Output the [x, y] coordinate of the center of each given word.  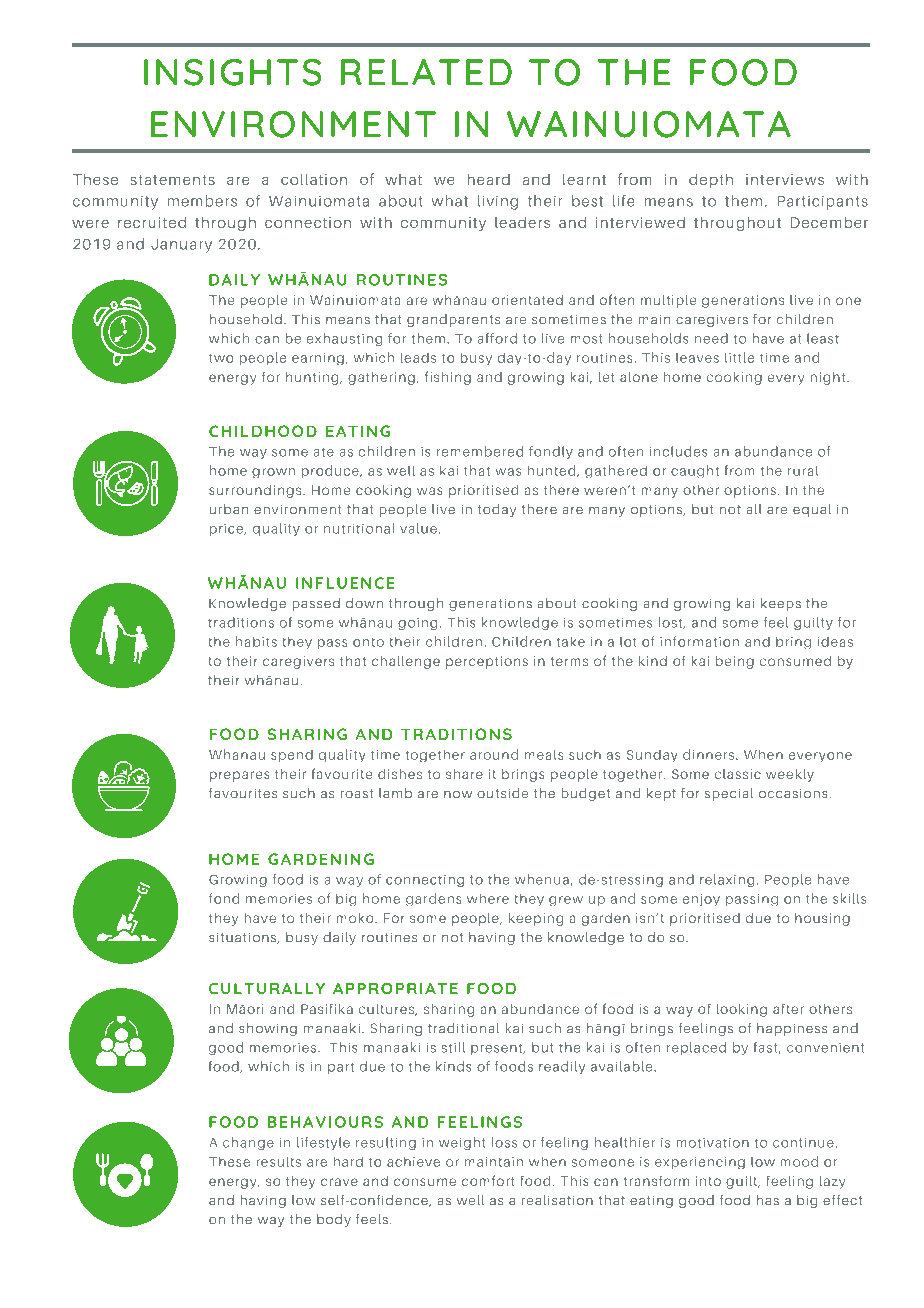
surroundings [256, 491]
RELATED [426, 72]
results [279, 1162]
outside [502, 793]
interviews [785, 179]
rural [803, 471]
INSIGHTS [232, 72]
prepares [239, 776]
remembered [480, 451]
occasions [793, 793]
